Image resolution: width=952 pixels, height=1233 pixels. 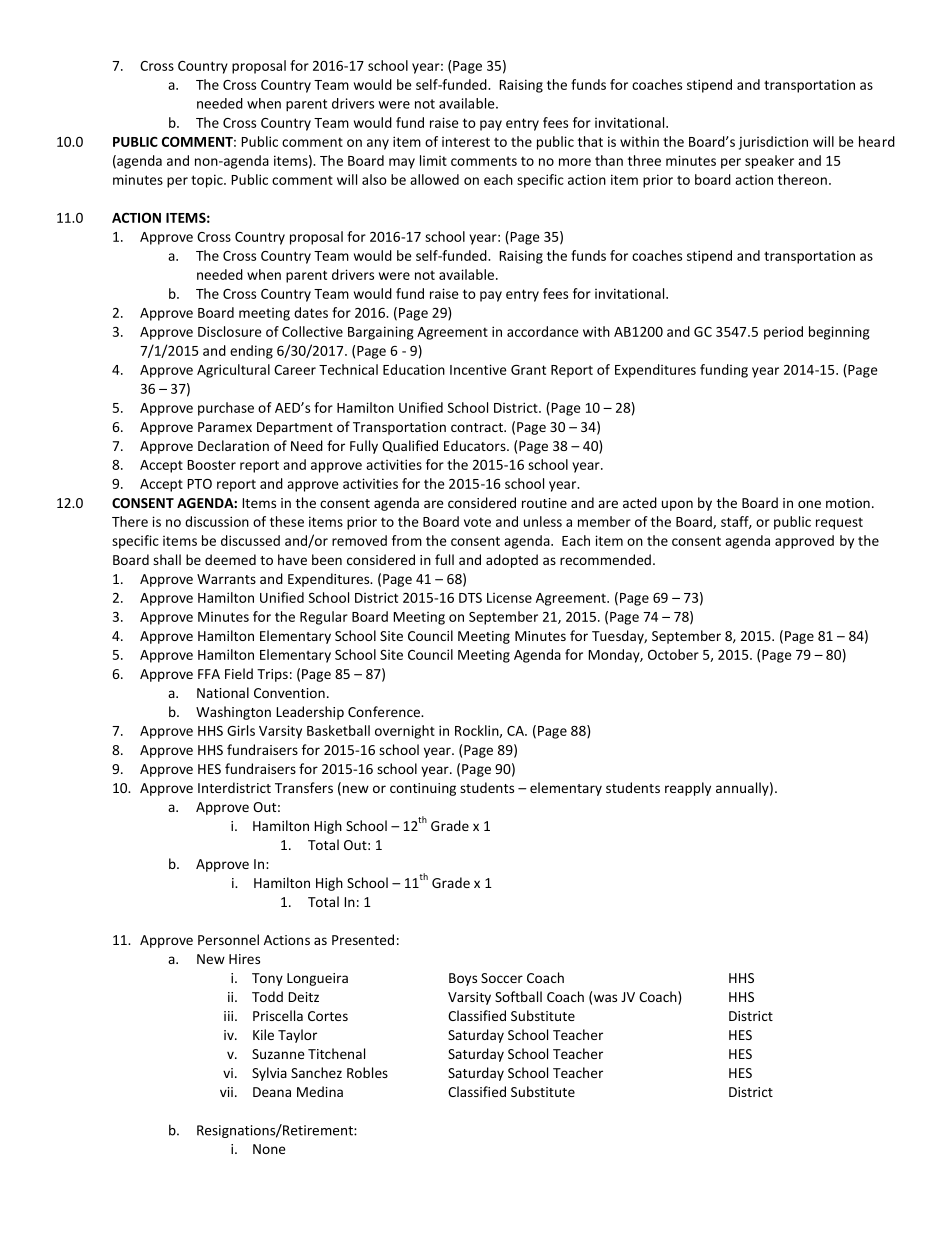 I want to click on topic, so click(x=208, y=181).
